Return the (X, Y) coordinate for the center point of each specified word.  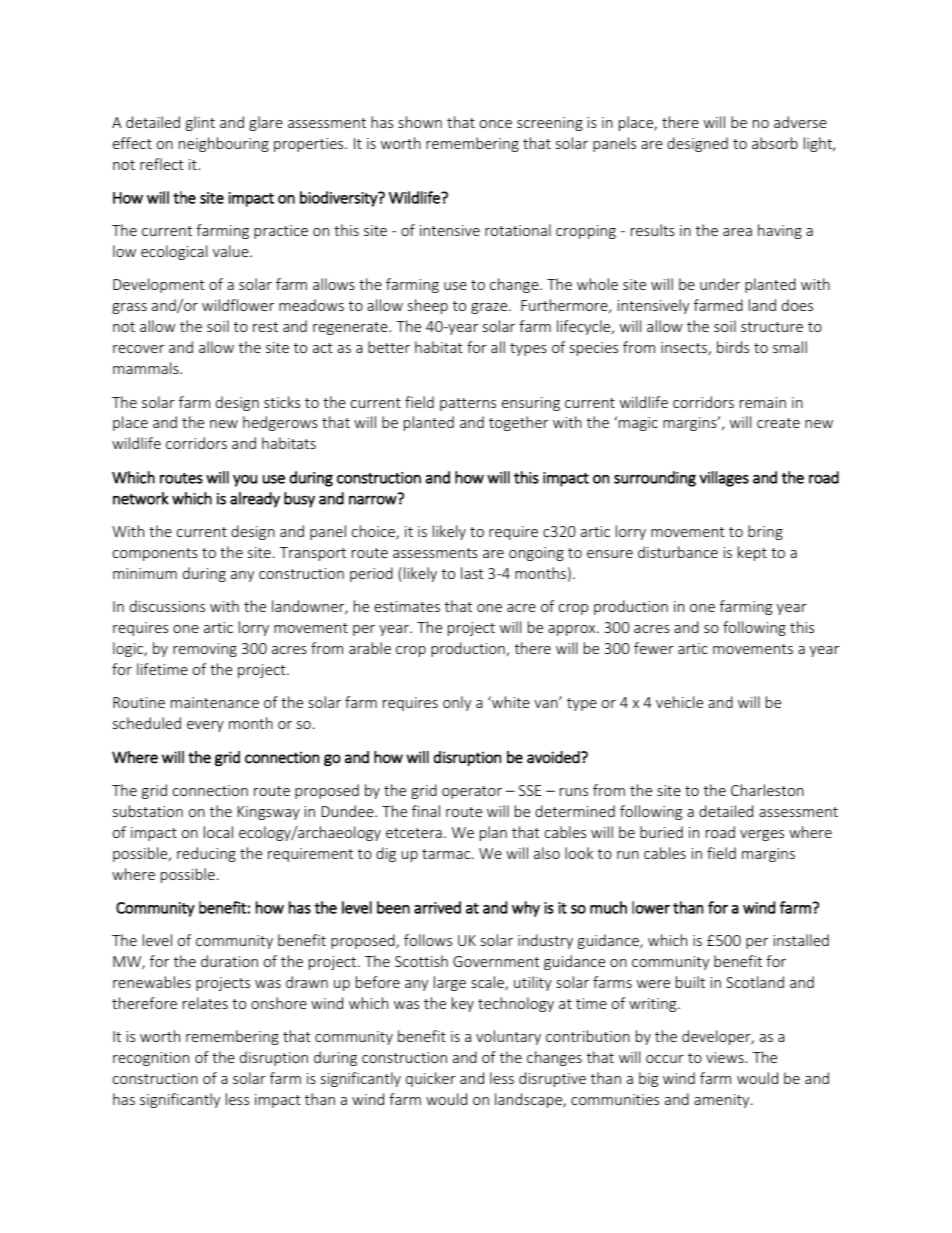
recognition (151, 1059)
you (245, 481)
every (205, 726)
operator (472, 792)
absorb (775, 143)
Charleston (767, 790)
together (518, 423)
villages (724, 479)
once (496, 124)
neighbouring (224, 144)
